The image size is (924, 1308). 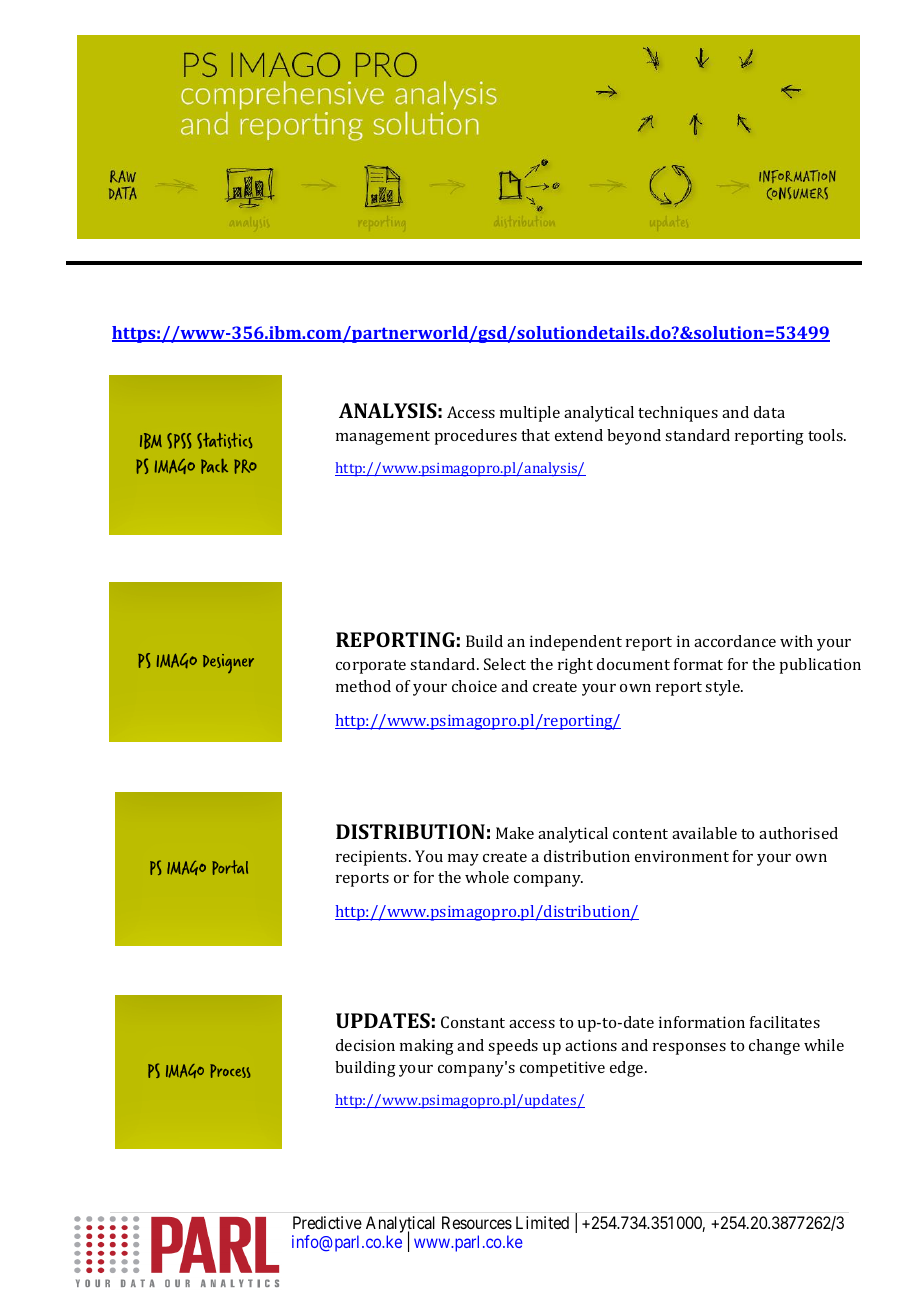 I want to click on Predictive, so click(x=327, y=1222).
